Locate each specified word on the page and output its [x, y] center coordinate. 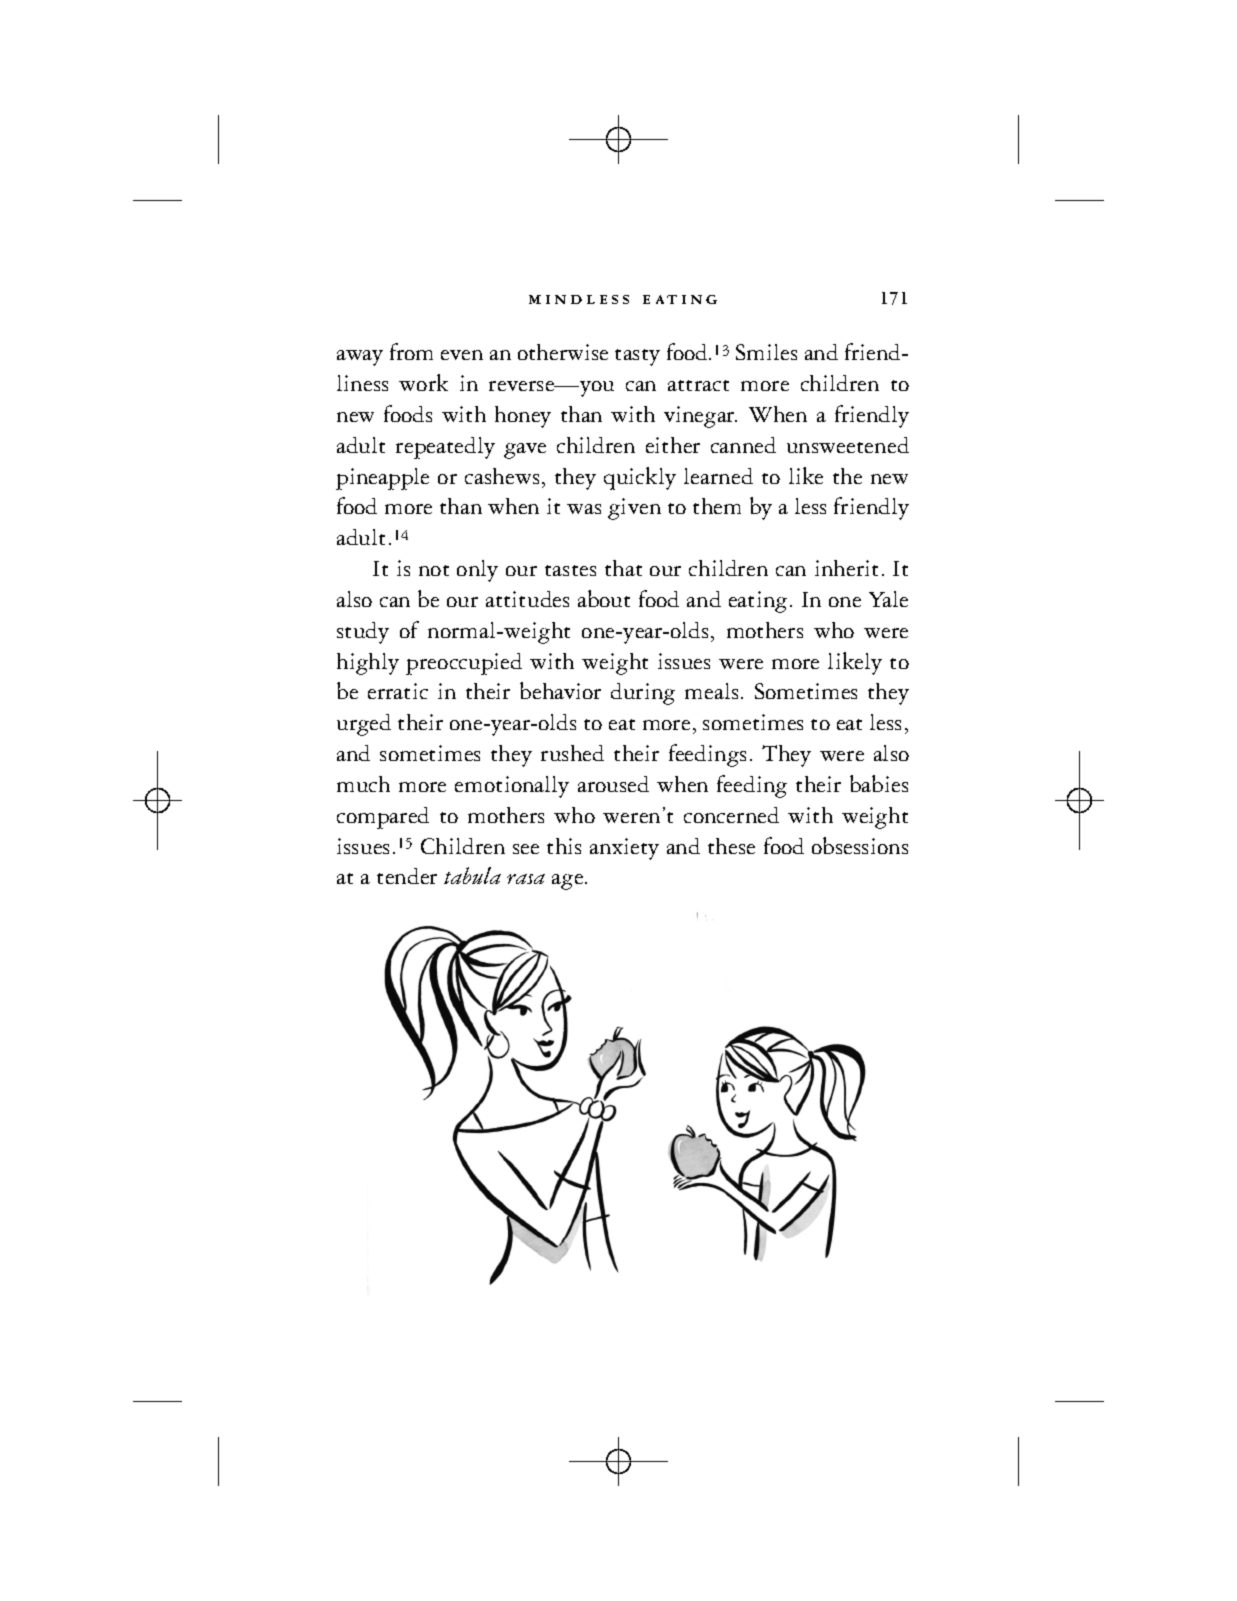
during [643, 694]
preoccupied [464, 664]
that [623, 568]
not [434, 570]
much [363, 784]
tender [407, 876]
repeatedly [445, 448]
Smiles [766, 352]
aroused [613, 784]
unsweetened [848, 445]
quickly [640, 478]
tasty [637, 357]
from [411, 351]
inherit [846, 568]
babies [879, 783]
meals [711, 691]
